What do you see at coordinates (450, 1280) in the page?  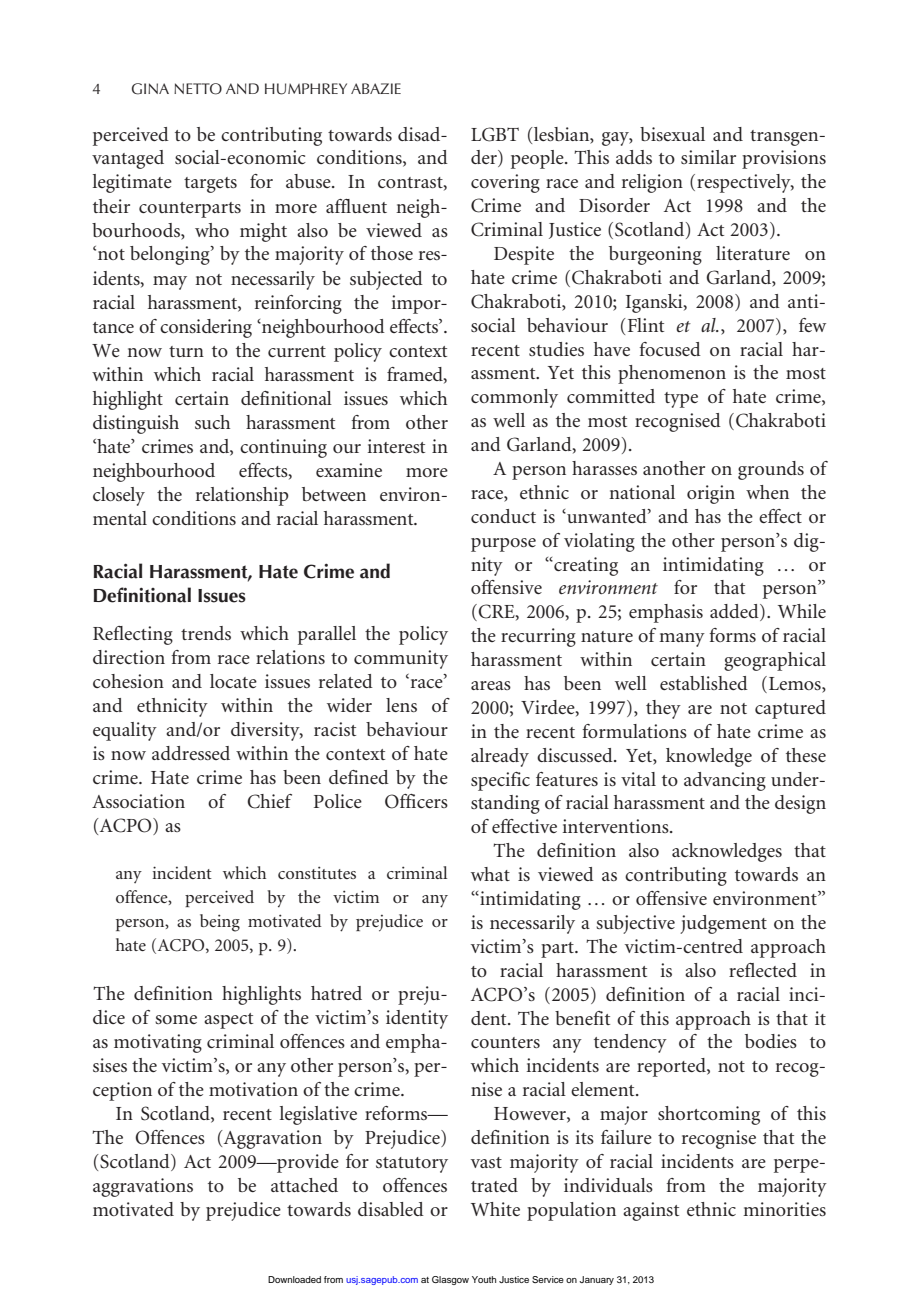 I see `Glasgow` at bounding box center [450, 1280].
